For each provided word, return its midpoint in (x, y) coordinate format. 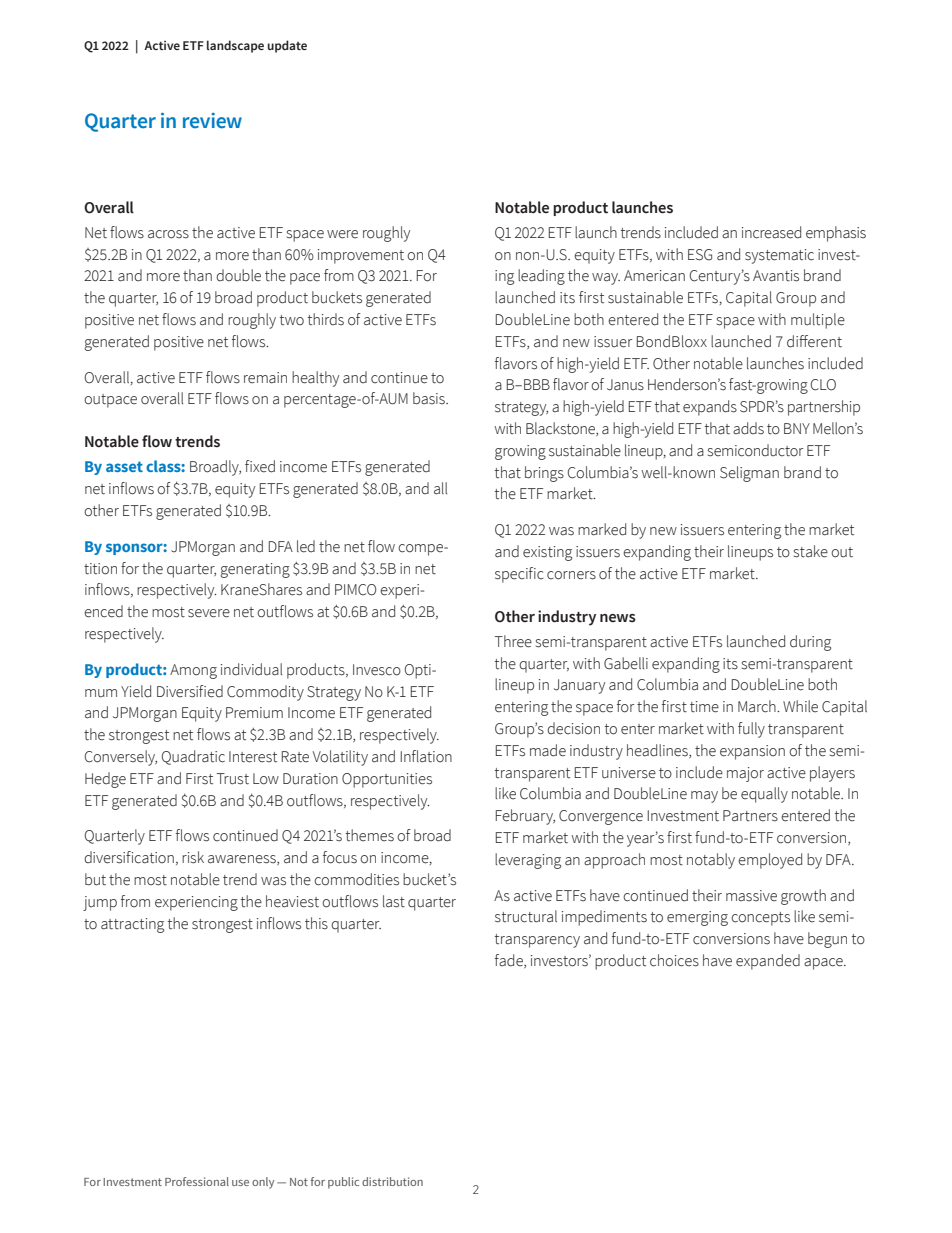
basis (430, 398)
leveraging (528, 861)
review (212, 121)
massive (751, 896)
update (287, 46)
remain (265, 378)
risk (193, 857)
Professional (197, 1181)
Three (513, 641)
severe (209, 613)
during (810, 643)
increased (771, 232)
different (814, 341)
